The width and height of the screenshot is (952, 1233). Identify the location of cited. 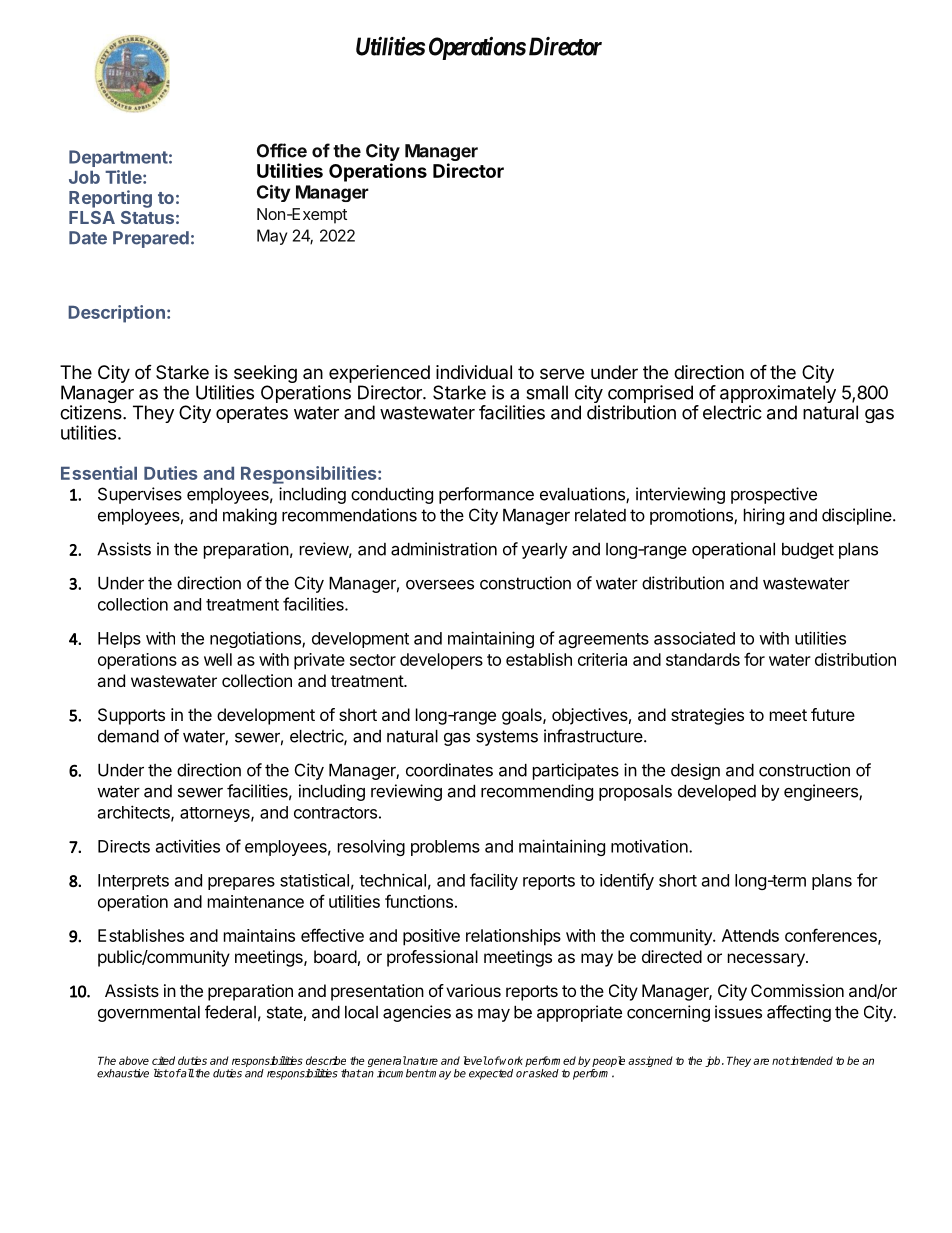
(163, 1060).
